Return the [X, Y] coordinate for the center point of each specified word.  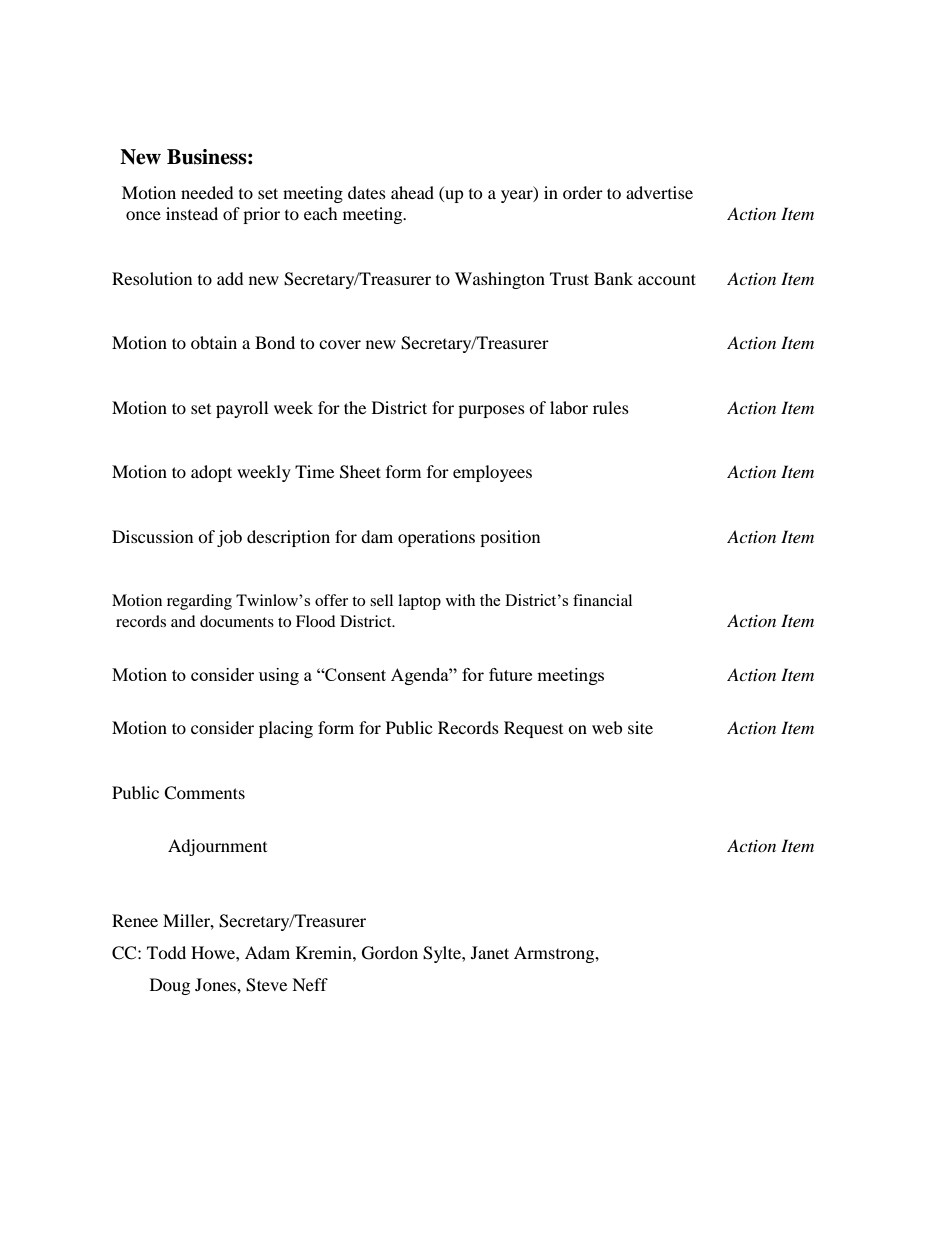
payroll [242, 409]
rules [611, 407]
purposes [491, 411]
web [607, 727]
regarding [199, 602]
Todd [166, 952]
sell [381, 600]
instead [192, 213]
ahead [412, 192]
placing [286, 729]
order [583, 192]
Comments [204, 793]
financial [602, 600]
